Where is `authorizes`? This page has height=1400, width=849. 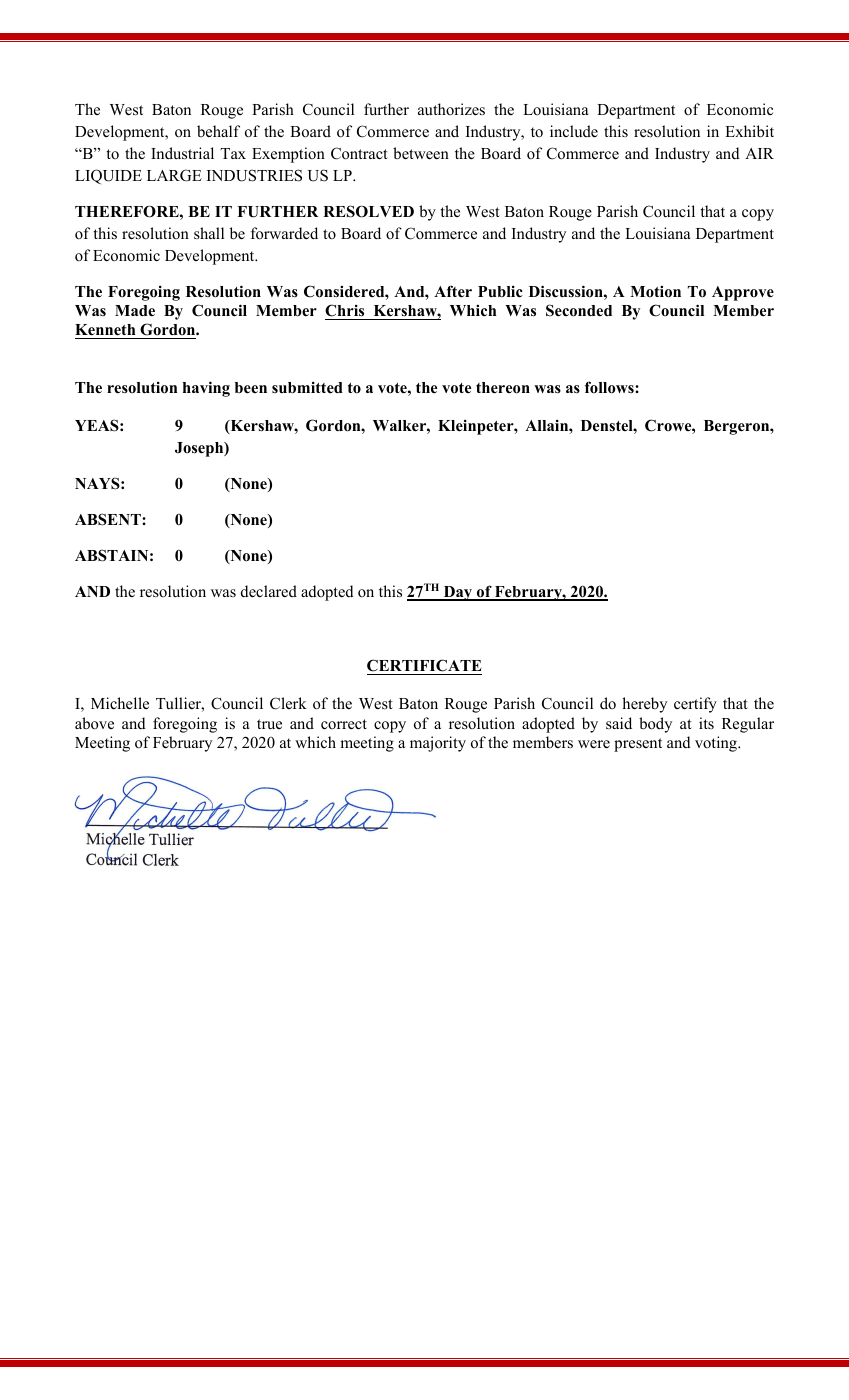 authorizes is located at coordinates (451, 109).
